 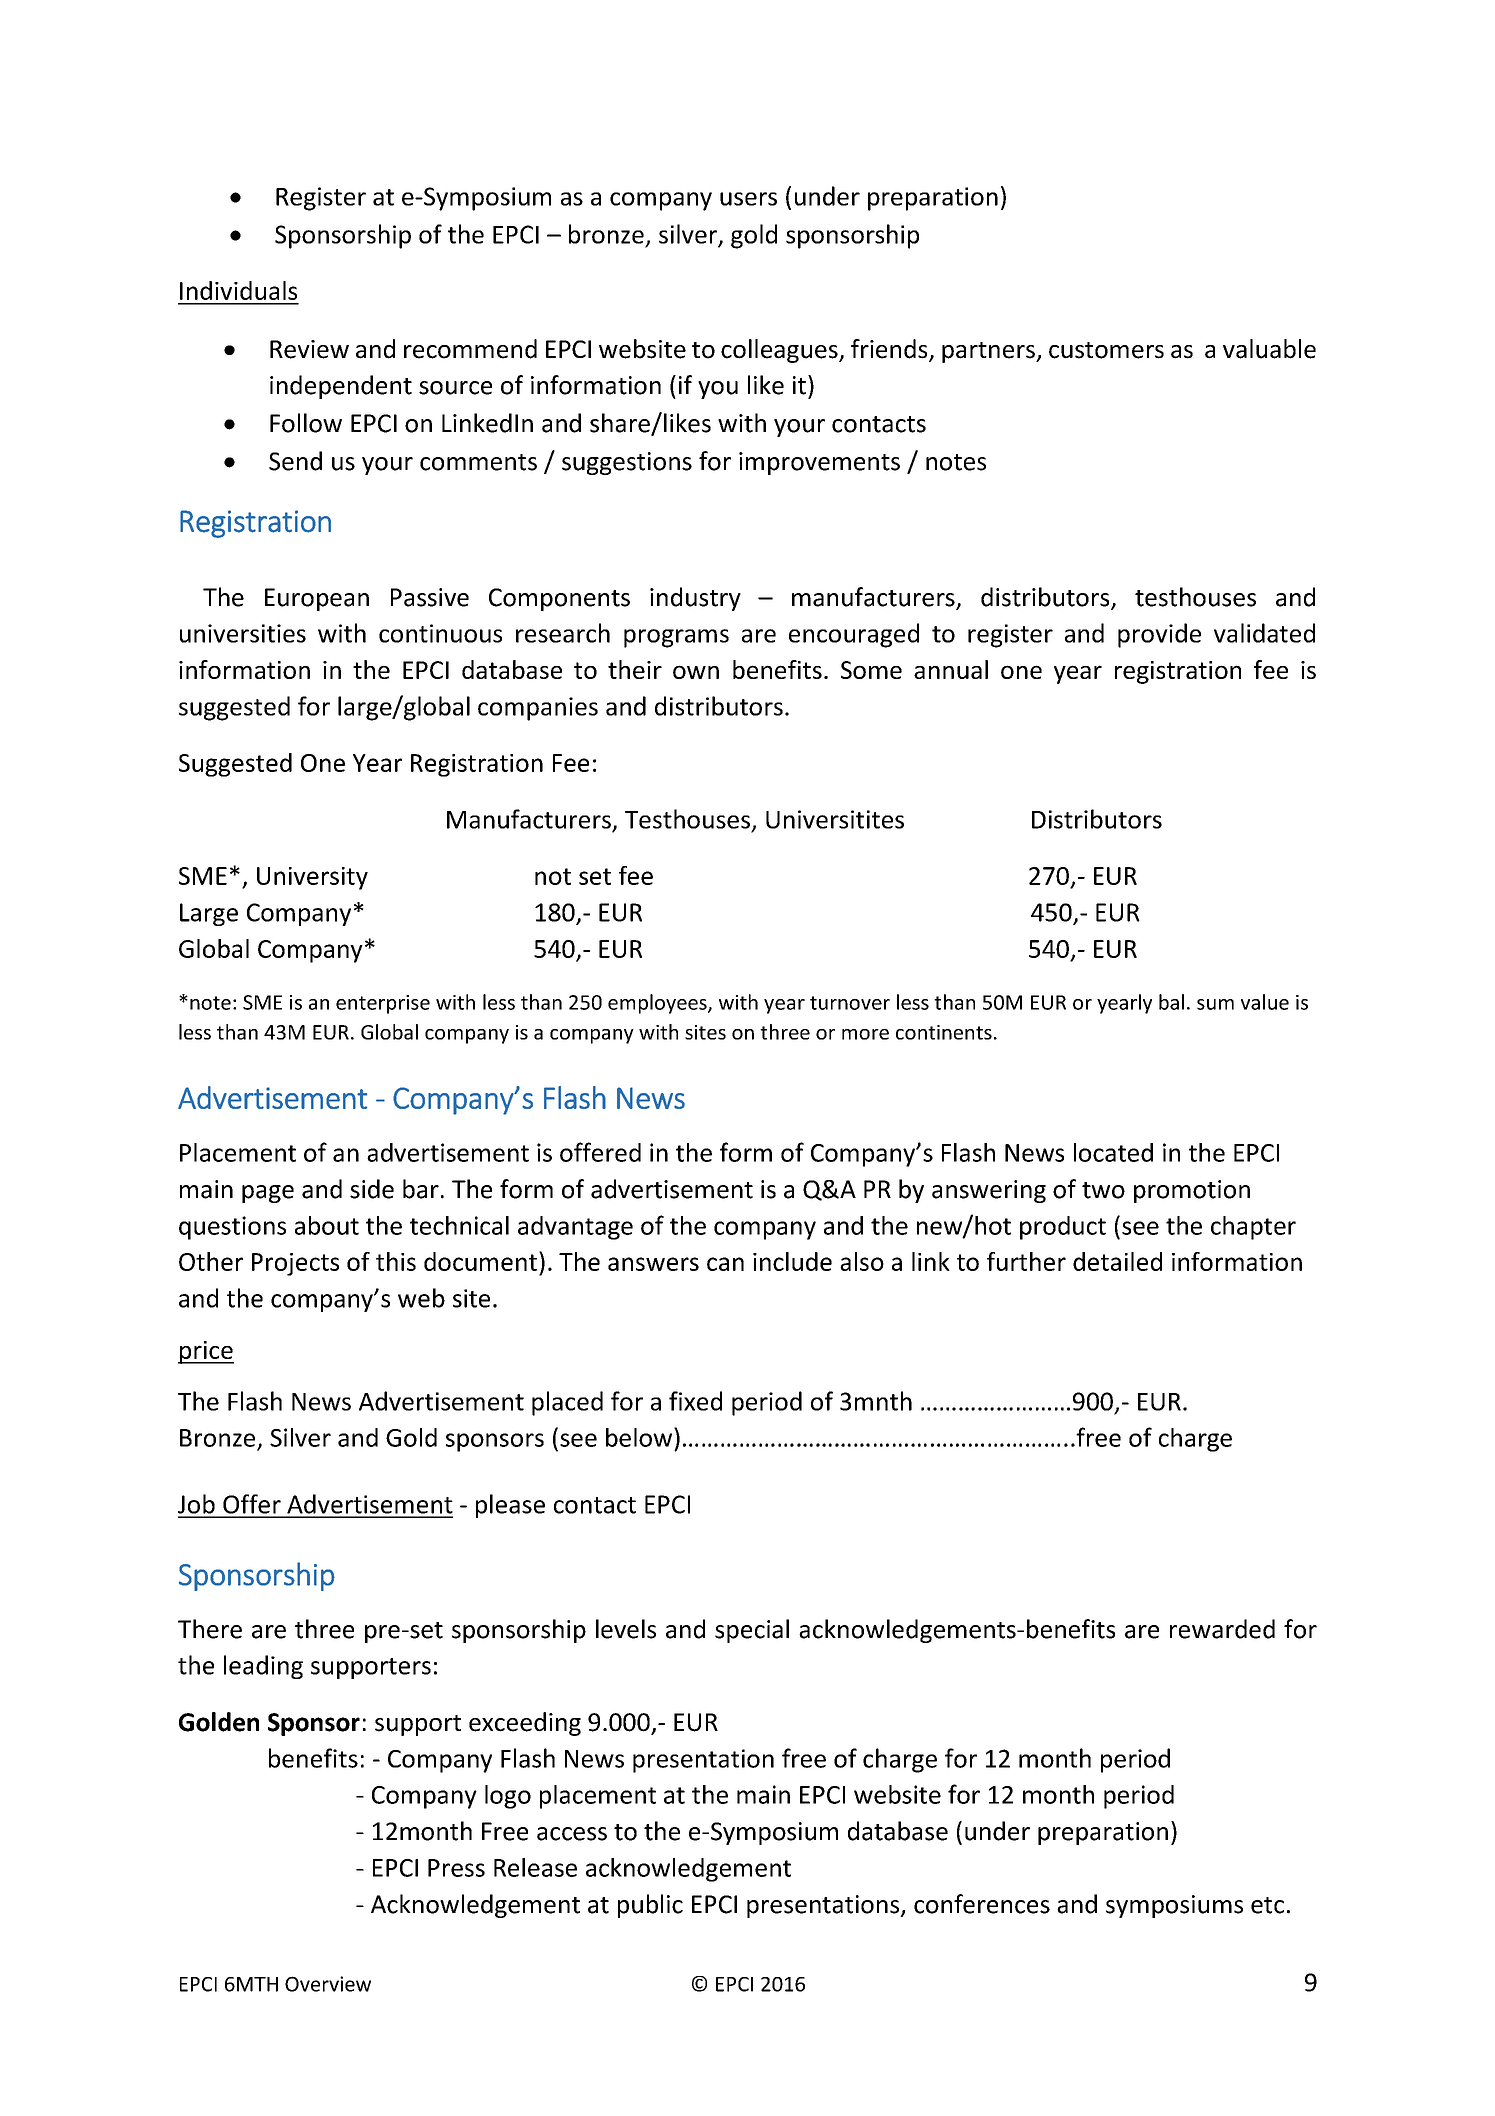 I want to click on University, so click(x=312, y=878).
